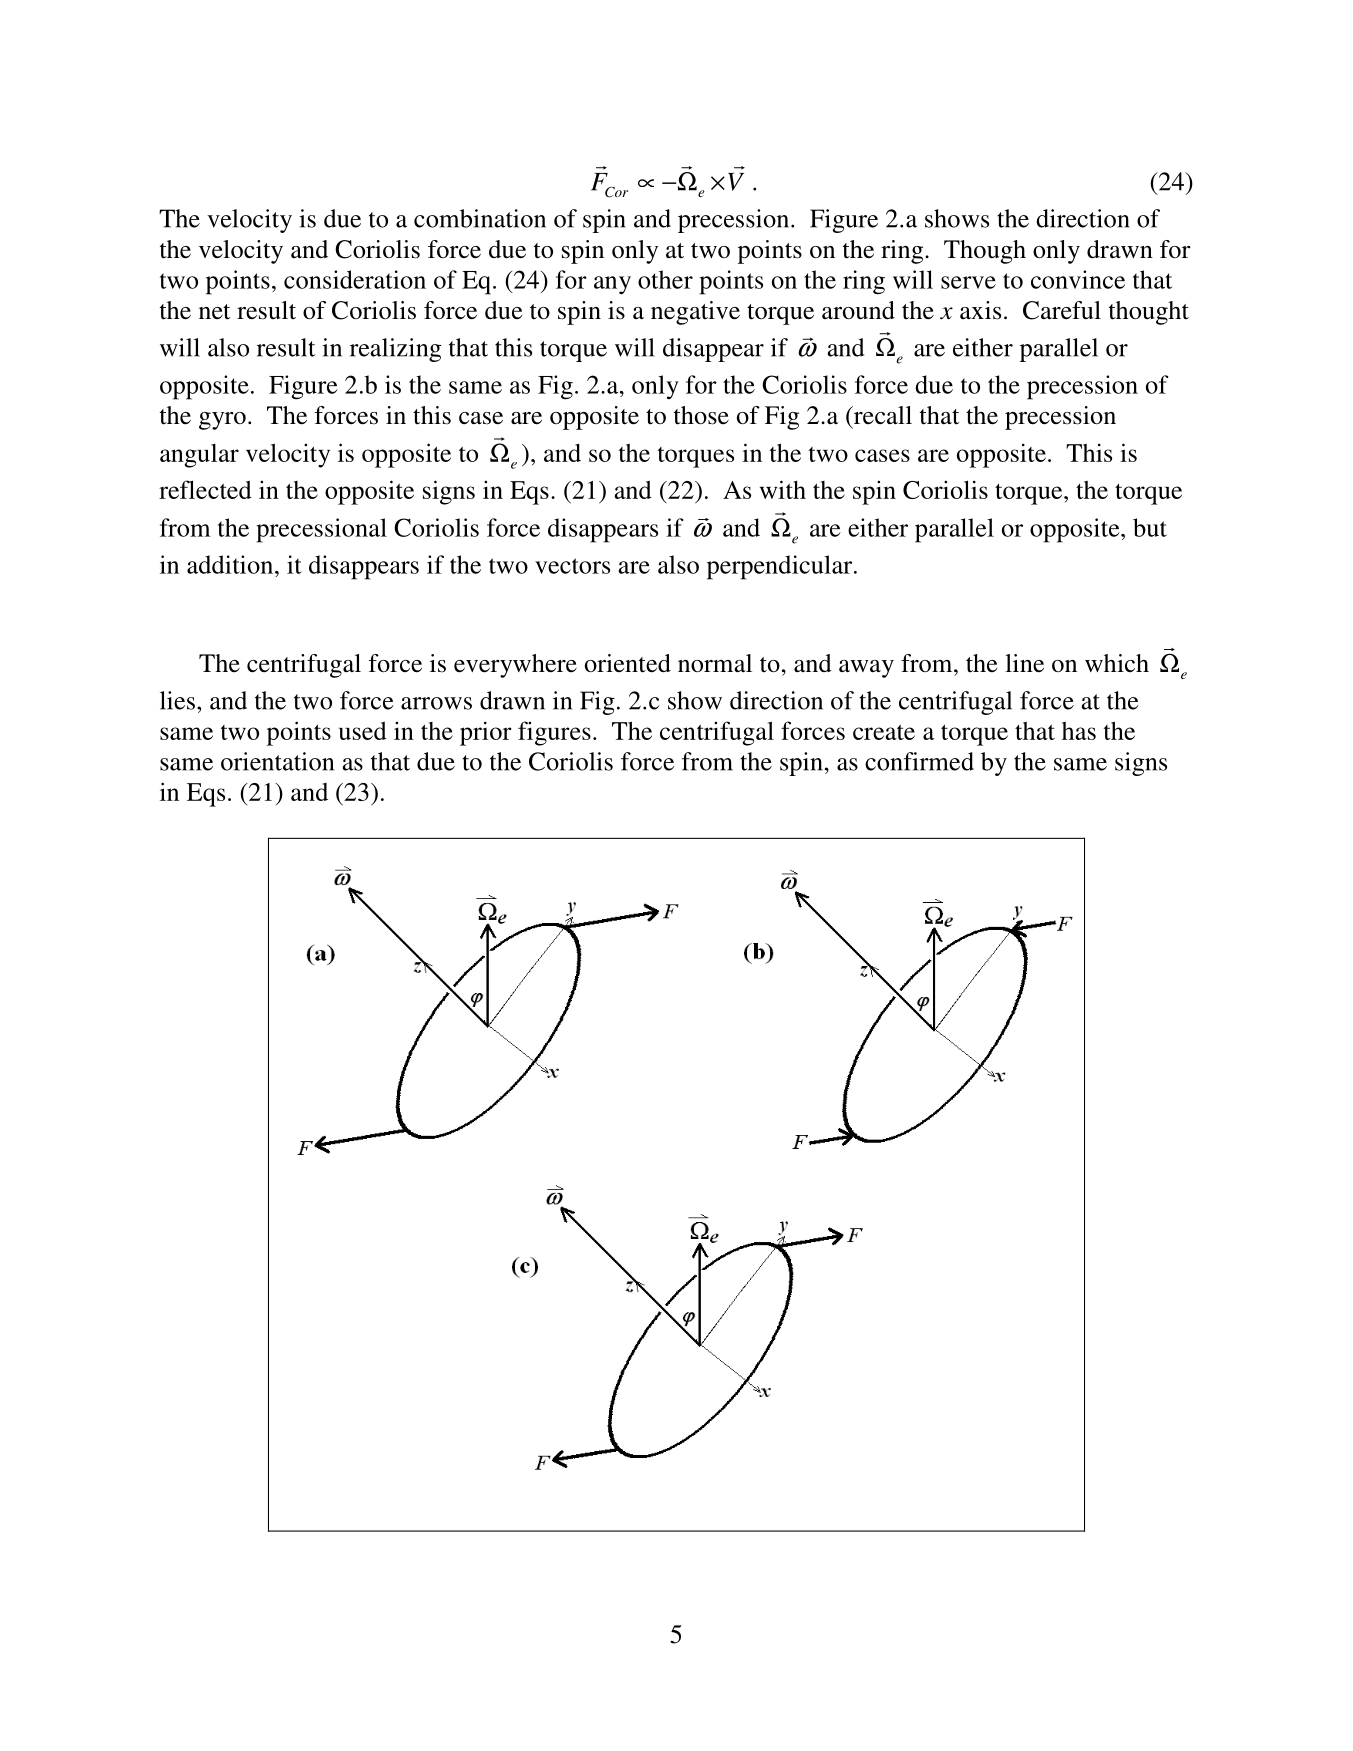  What do you see at coordinates (1150, 527) in the document?
I see `but` at bounding box center [1150, 527].
